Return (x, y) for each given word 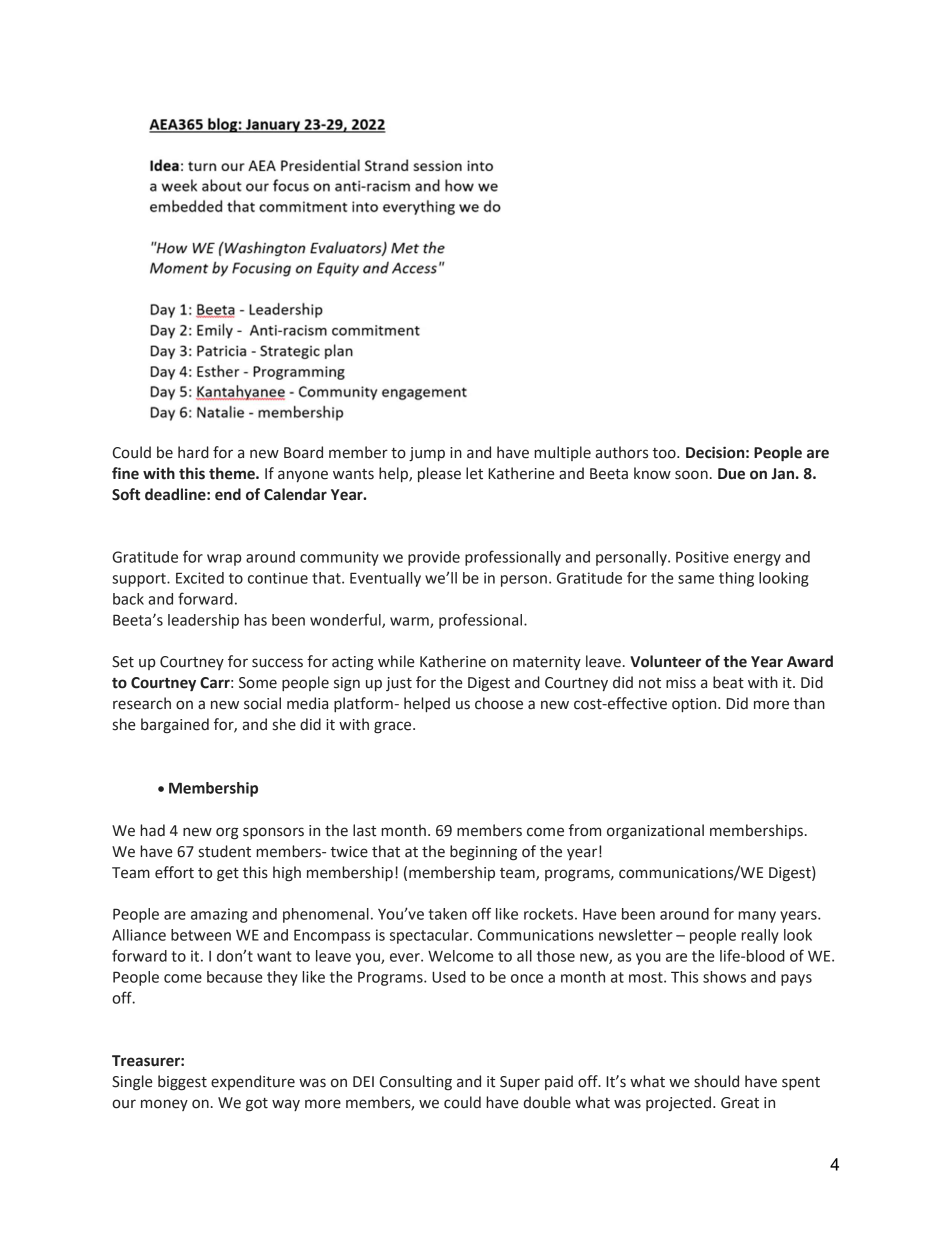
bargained (175, 725)
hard (193, 452)
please (439, 474)
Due (731, 474)
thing (736, 579)
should (716, 1081)
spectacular (430, 936)
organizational (655, 832)
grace (394, 727)
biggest (182, 1083)
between (201, 935)
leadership (203, 621)
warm (410, 622)
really (760, 936)
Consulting (416, 1083)
